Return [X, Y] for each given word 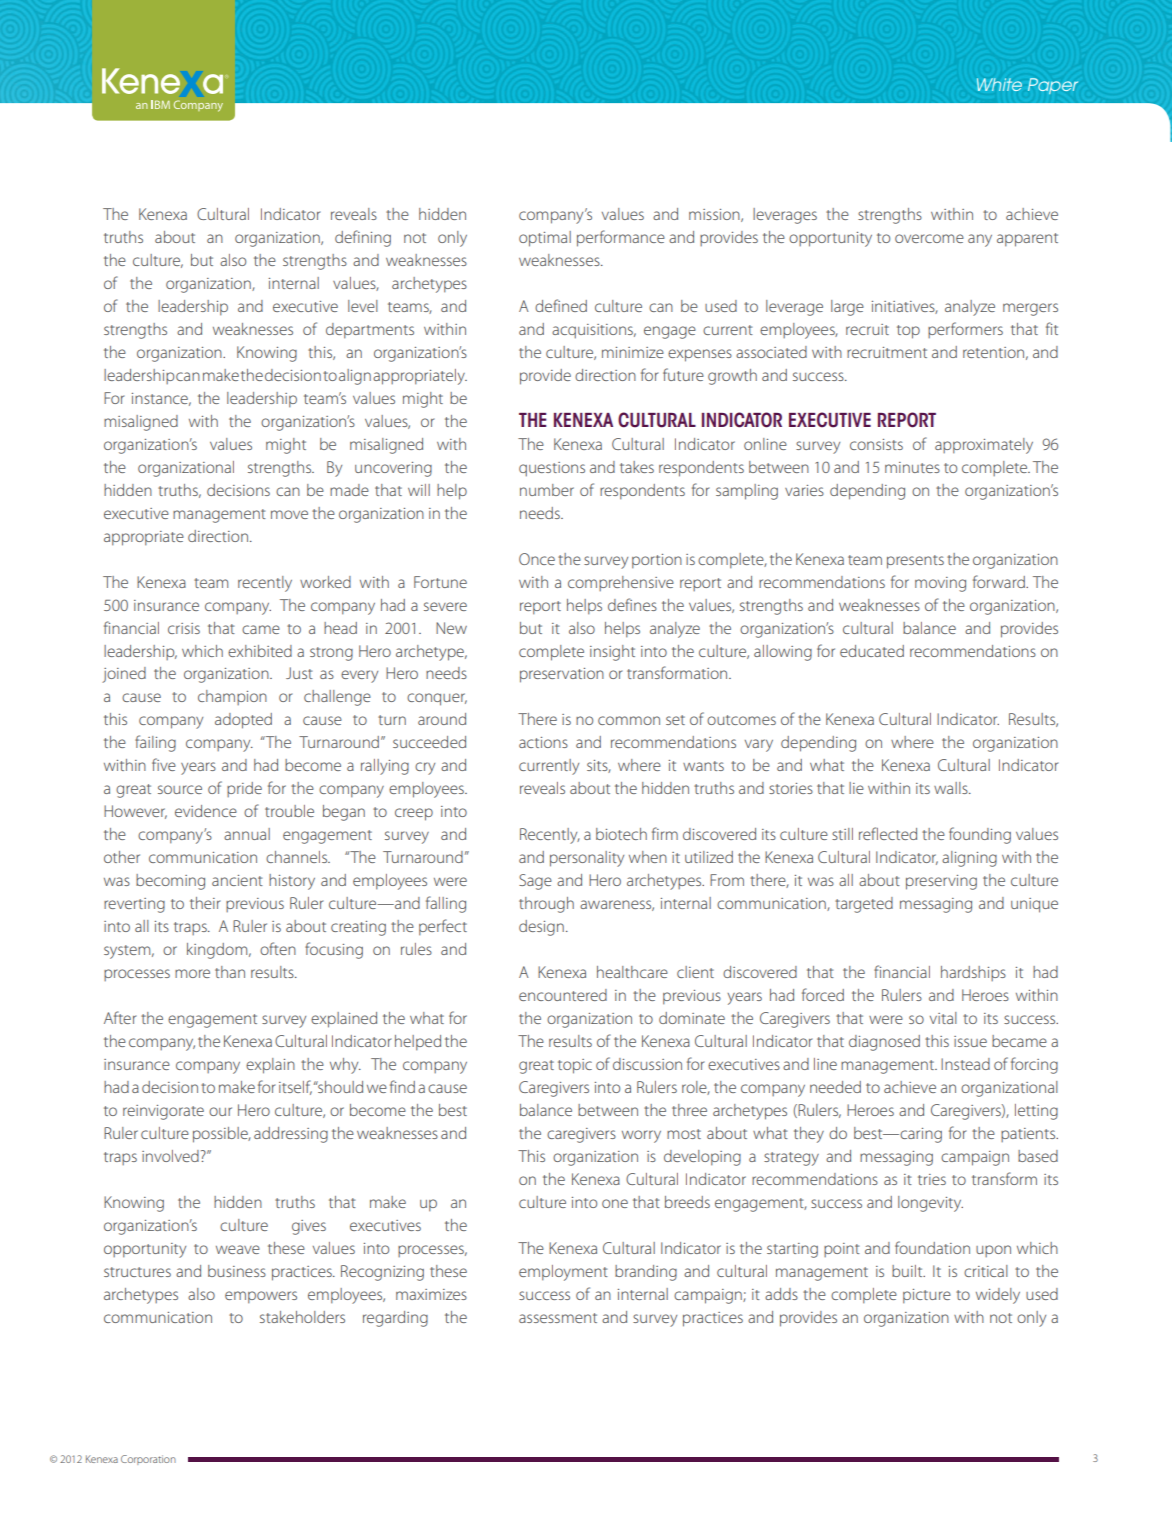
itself [295, 1087]
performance [621, 238]
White [999, 84]
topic [575, 1066]
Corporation [148, 1460]
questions [552, 469]
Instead [965, 1064]
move [289, 514]
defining [363, 238]
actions [543, 742]
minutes [912, 467]
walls [952, 788]
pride [244, 789]
